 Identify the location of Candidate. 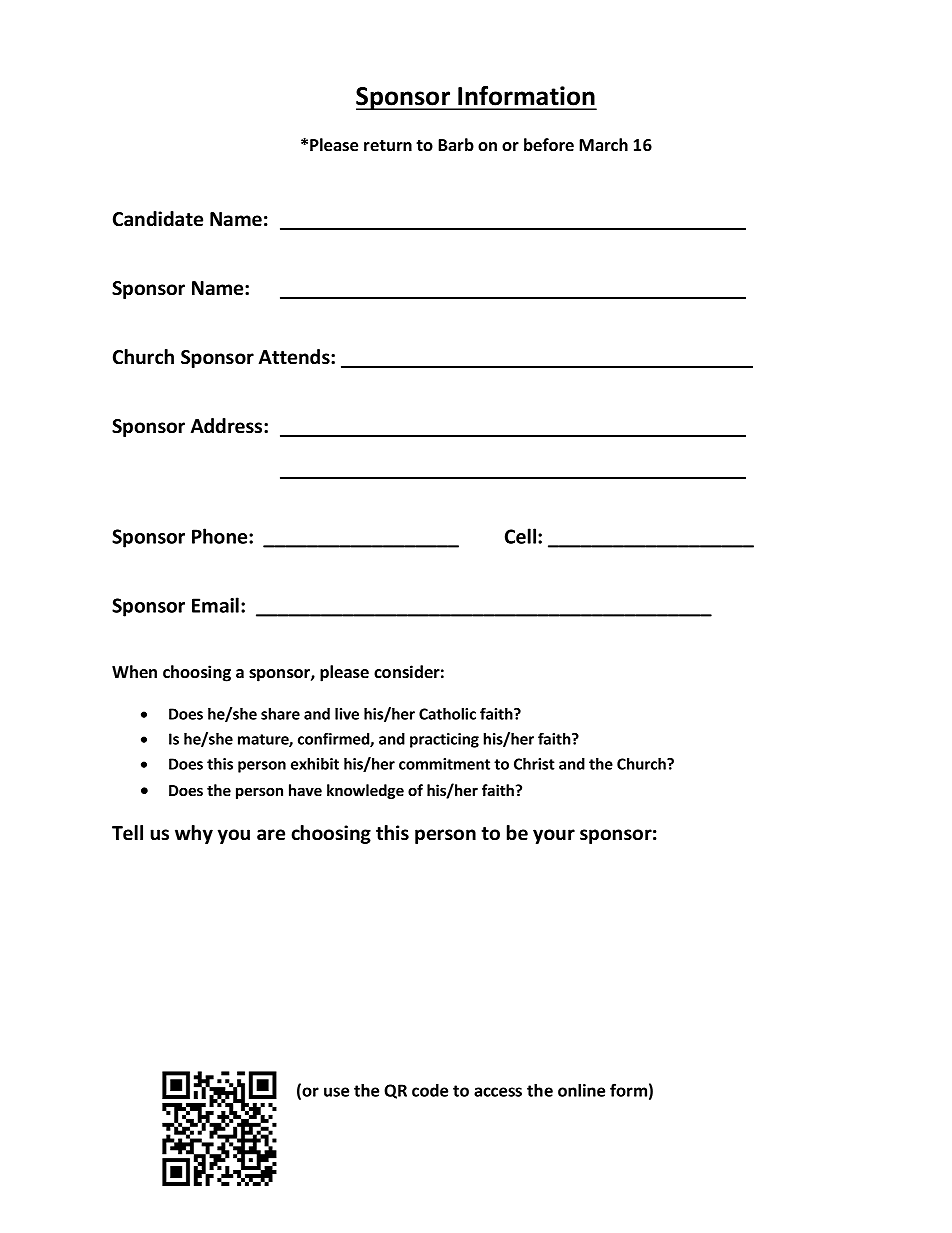
(158, 219).
